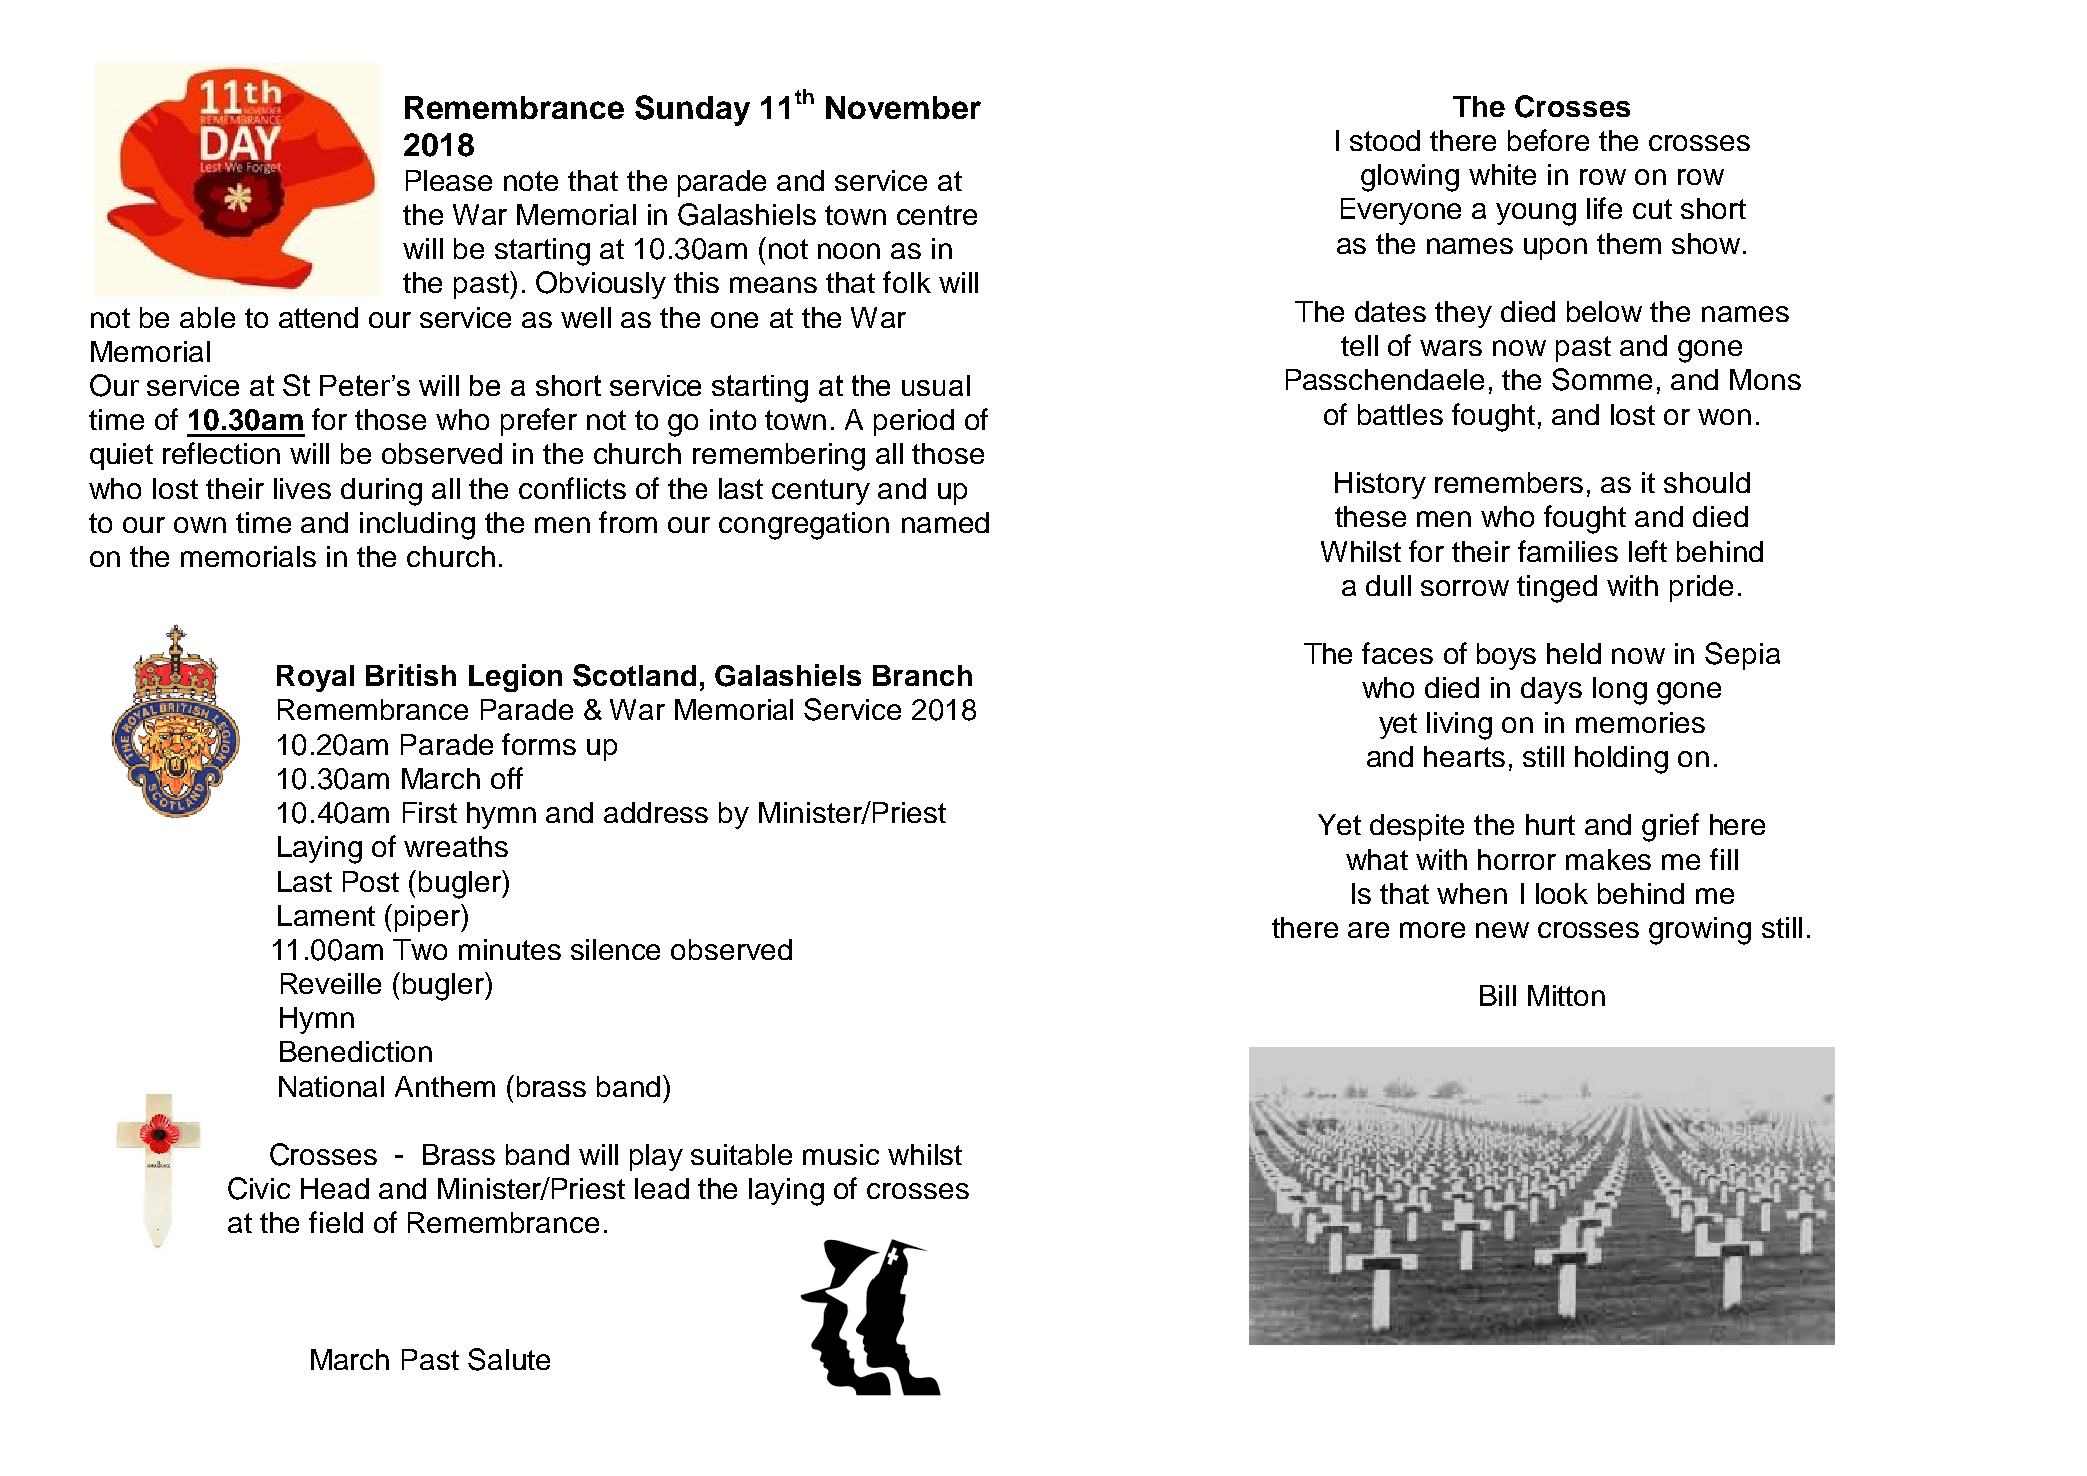 The height and width of the screenshot is (1476, 2087). What do you see at coordinates (662, 1188) in the screenshot?
I see `lead` at bounding box center [662, 1188].
